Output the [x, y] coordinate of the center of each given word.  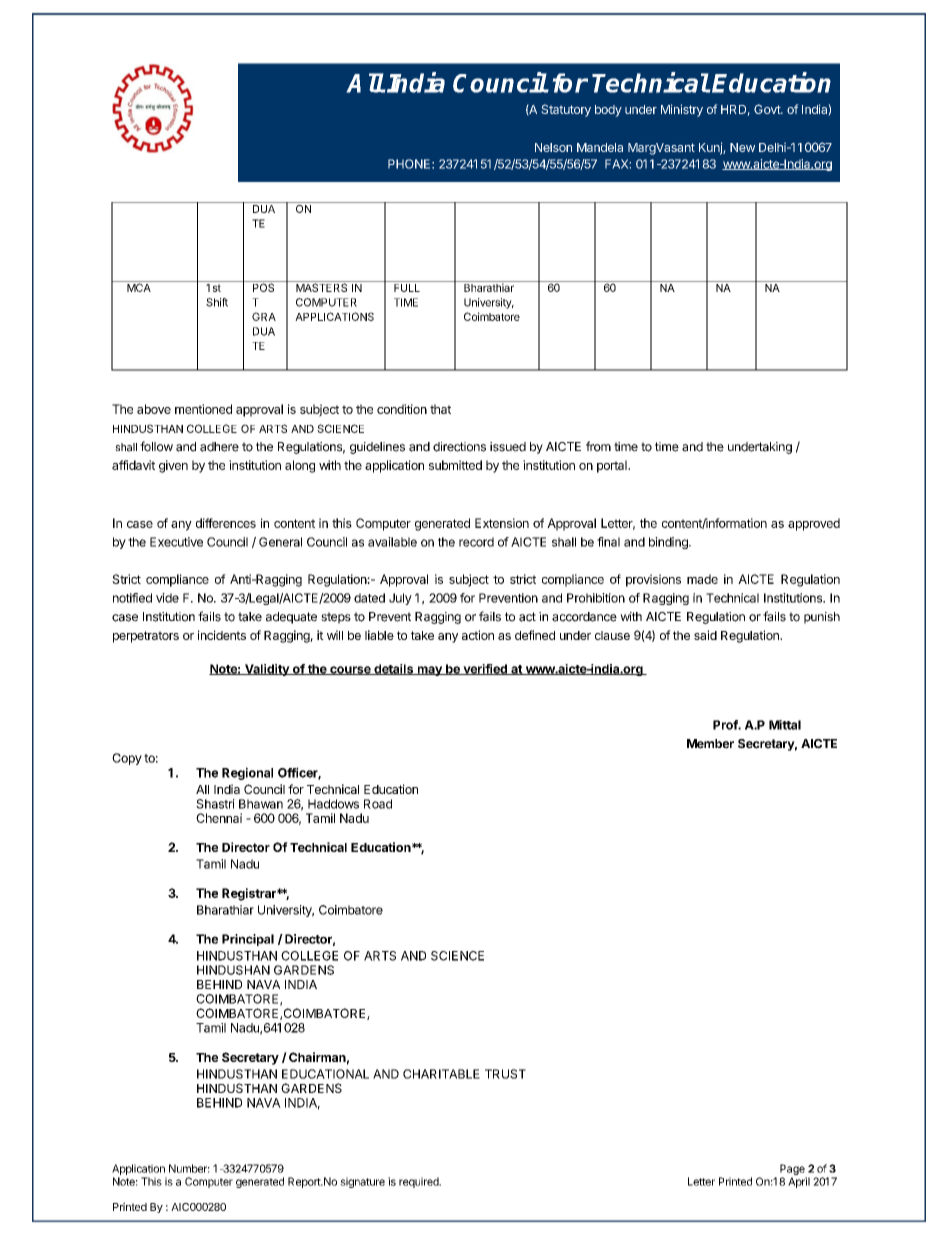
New [742, 147]
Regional [247, 773]
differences [226, 523]
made [702, 579]
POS [263, 286]
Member [710, 744]
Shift [217, 302]
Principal [248, 940]
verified [485, 669]
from [598, 446]
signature [362, 1182]
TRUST [505, 1074]
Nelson [553, 147]
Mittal [785, 725]
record [476, 542]
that [440, 409]
